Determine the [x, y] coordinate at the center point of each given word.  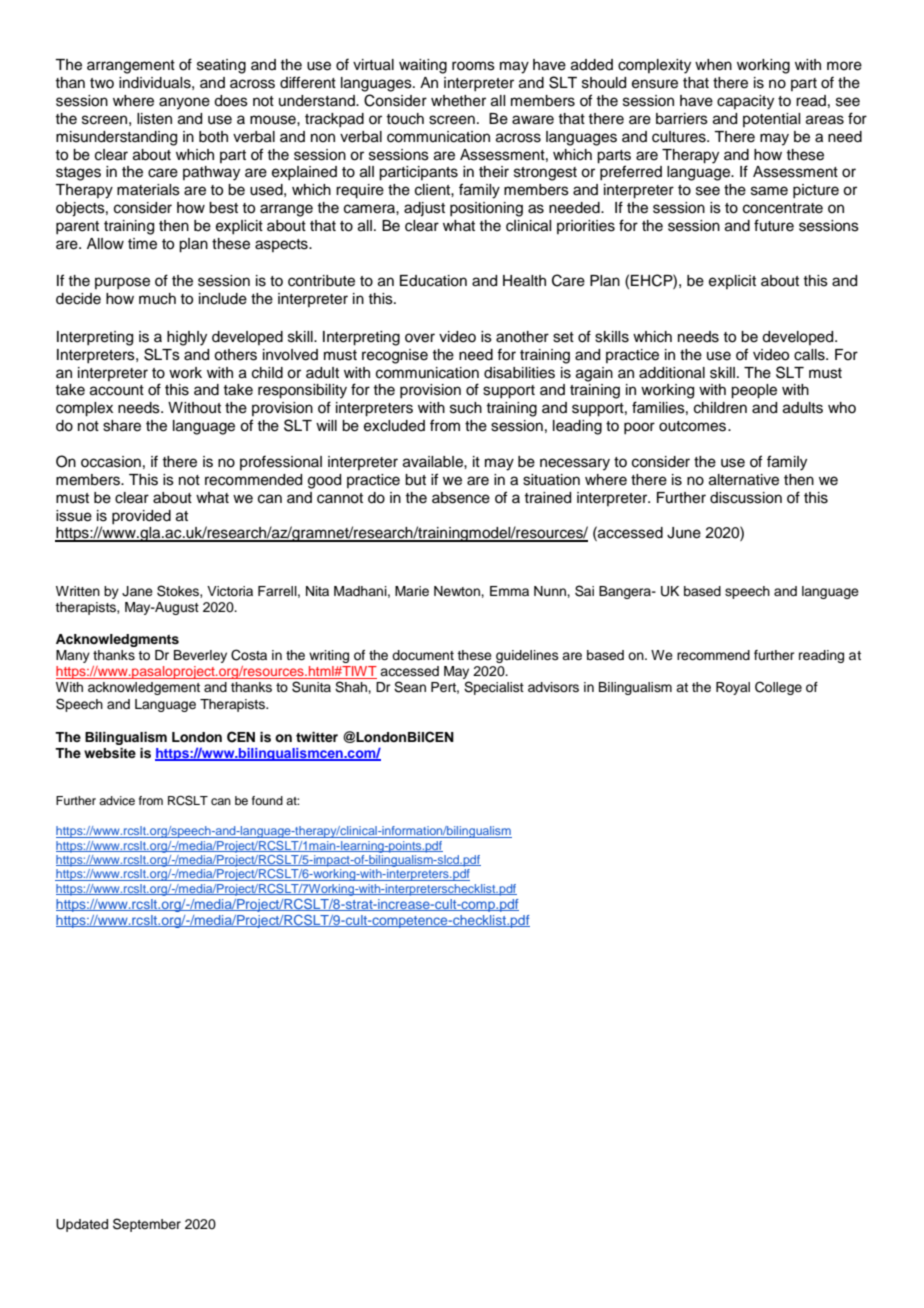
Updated [82, 1225]
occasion [111, 462]
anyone [184, 103]
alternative [744, 480]
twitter [317, 737]
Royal [733, 688]
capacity [745, 102]
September [147, 1225]
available [434, 462]
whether [458, 101]
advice [117, 800]
